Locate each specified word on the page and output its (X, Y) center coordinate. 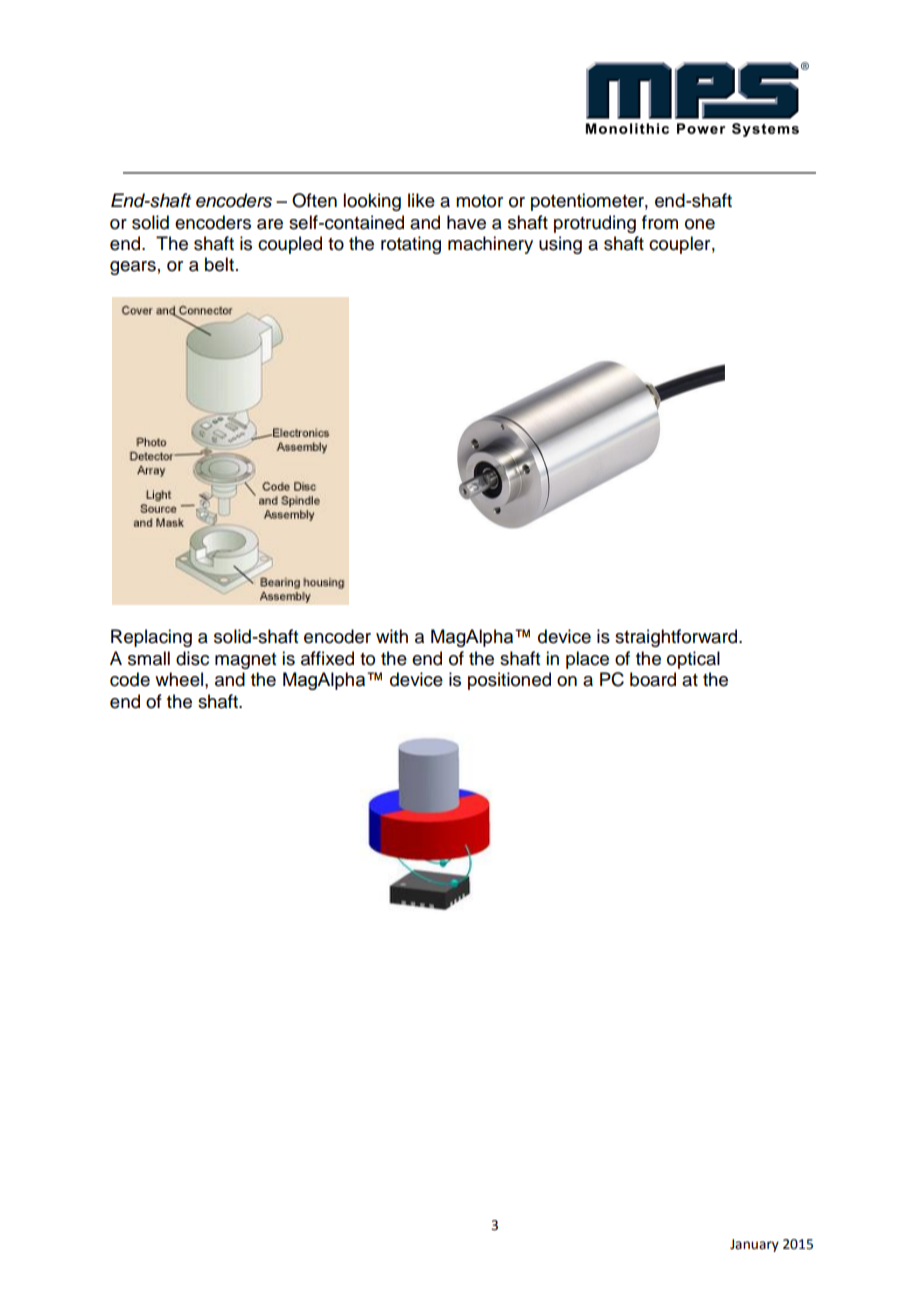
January (754, 1245)
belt (219, 264)
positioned (509, 681)
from (660, 222)
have (466, 222)
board (653, 679)
